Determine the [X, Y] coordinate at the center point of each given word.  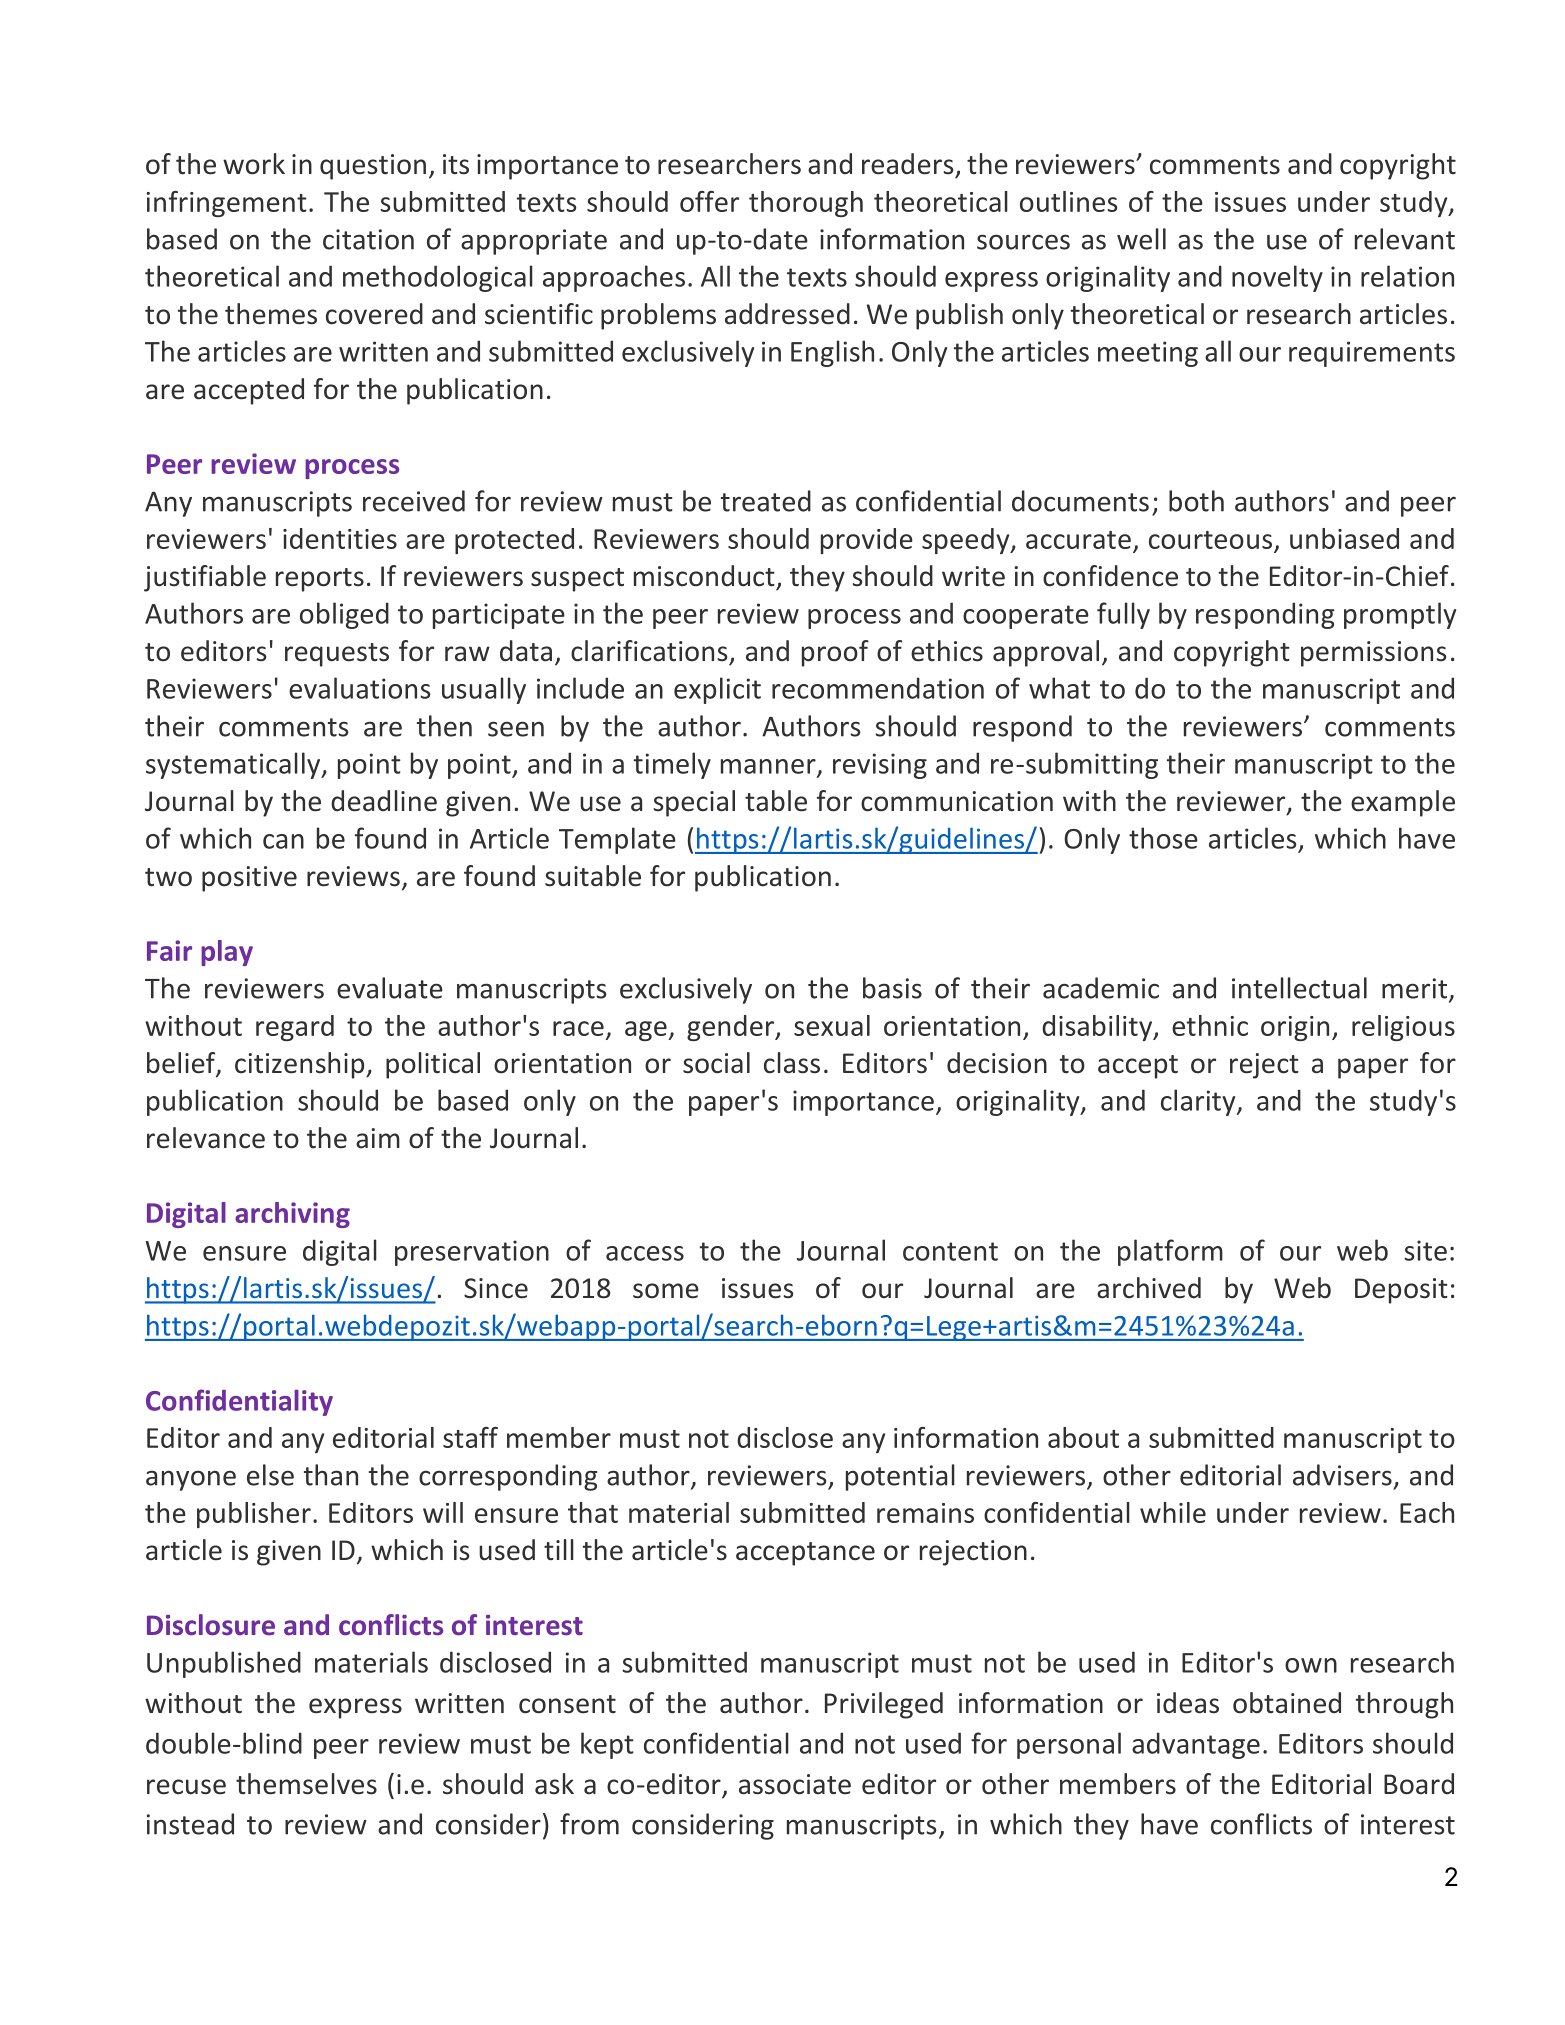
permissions [1373, 654]
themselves [306, 1784]
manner [769, 767]
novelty [1277, 278]
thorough [806, 204]
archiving [292, 1215]
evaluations [360, 688]
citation [368, 239]
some [666, 1291]
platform [1170, 1252]
